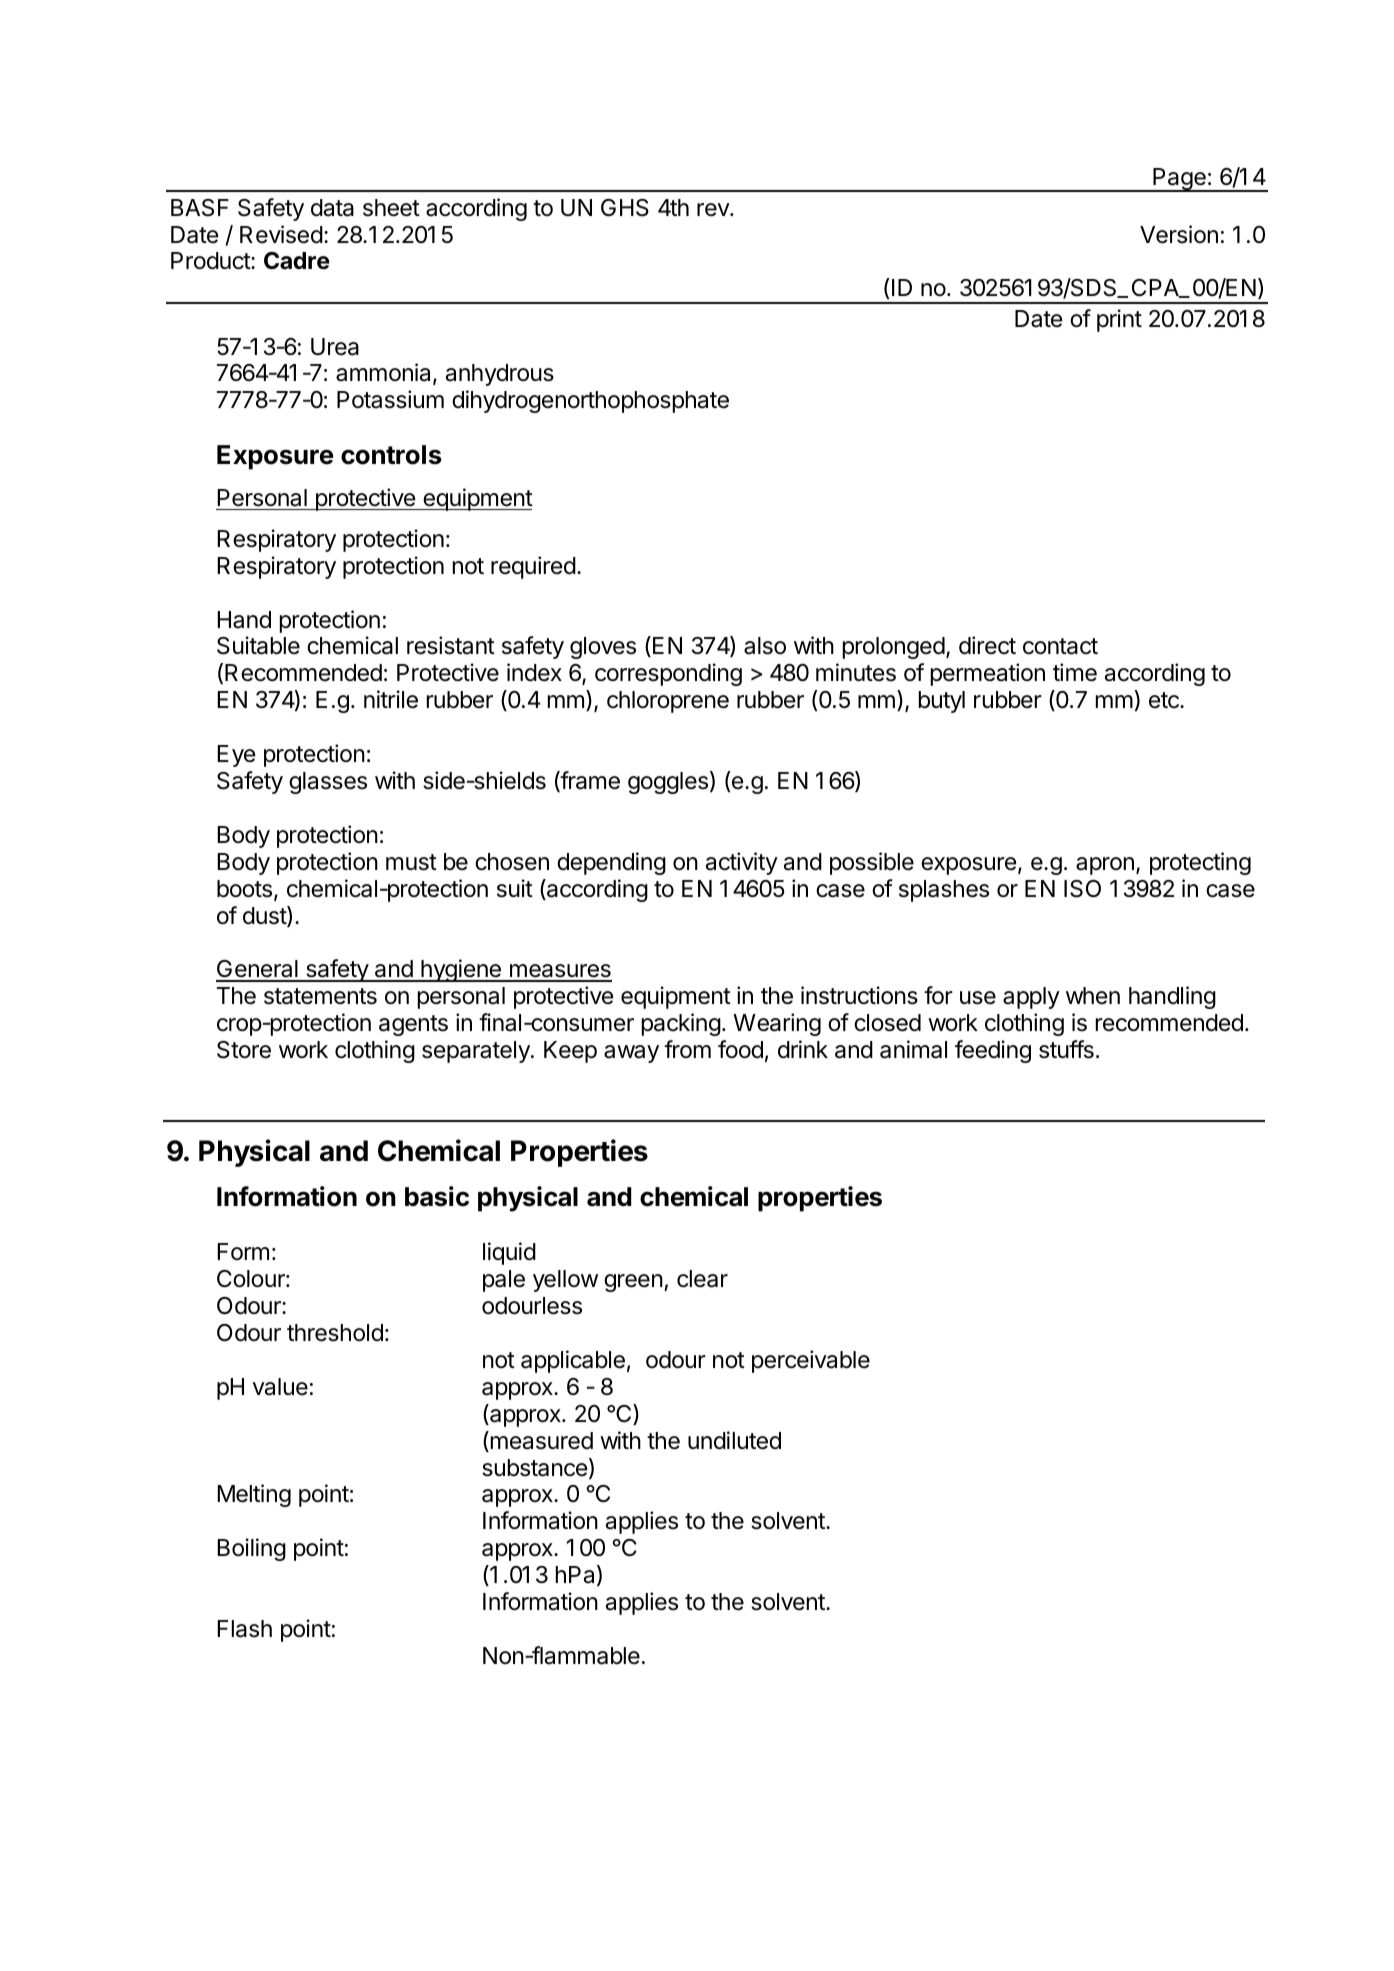 The width and height of the screenshot is (1394, 1971). Describe the element at coordinates (251, 1549) in the screenshot. I see `Boiling` at that location.
